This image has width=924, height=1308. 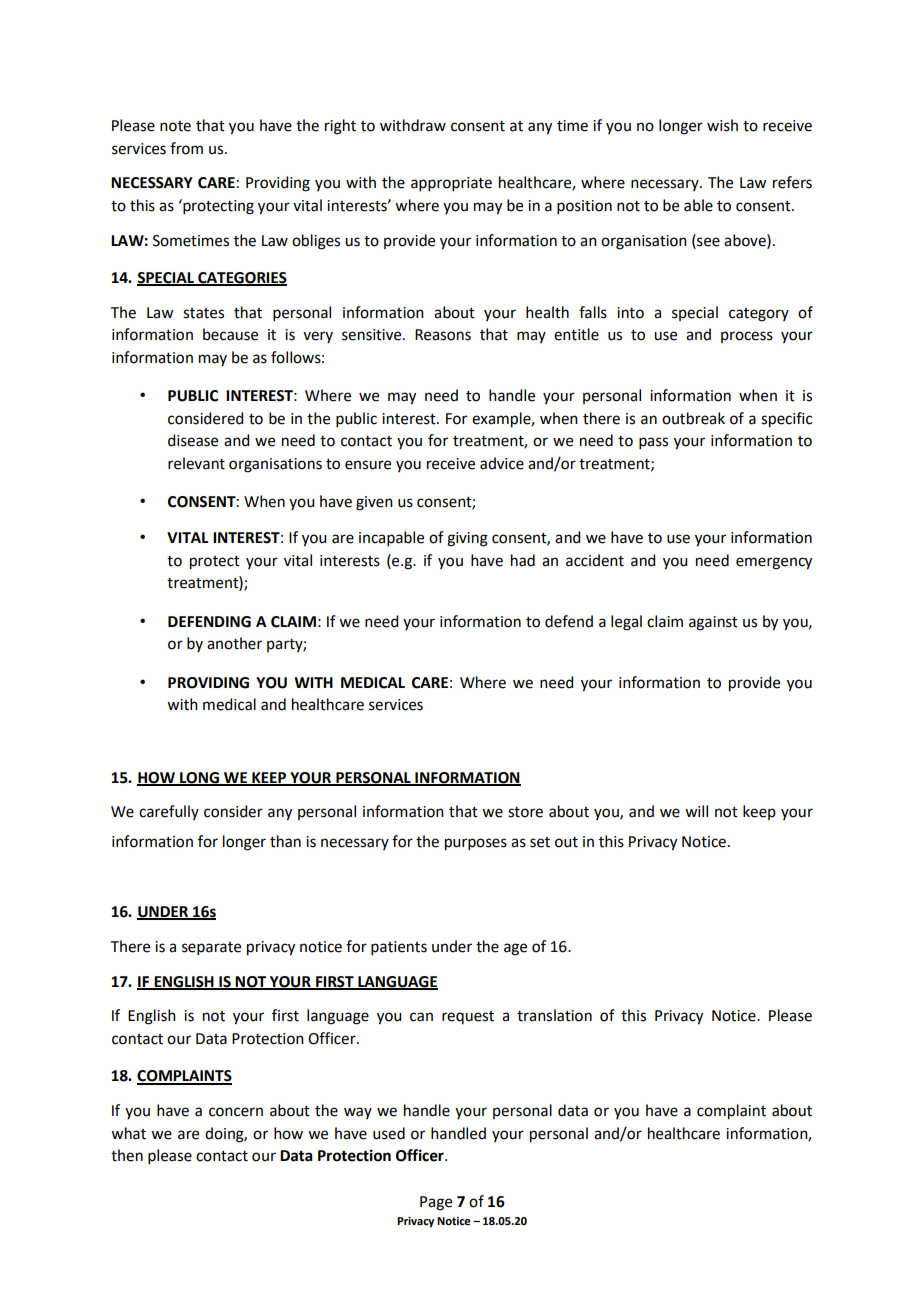 I want to click on had, so click(x=523, y=560).
